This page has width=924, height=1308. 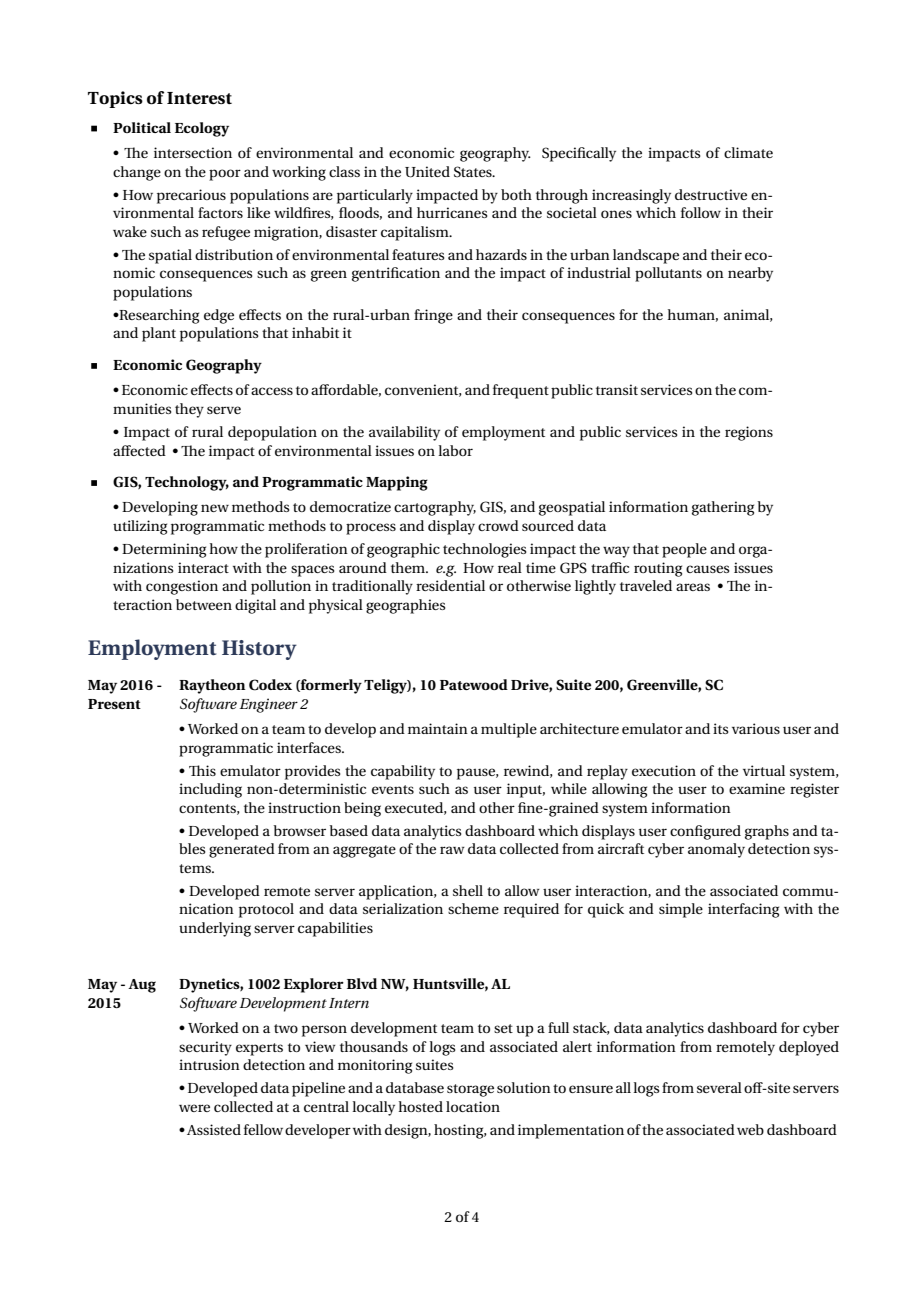 I want to click on Ecology, so click(x=202, y=129).
